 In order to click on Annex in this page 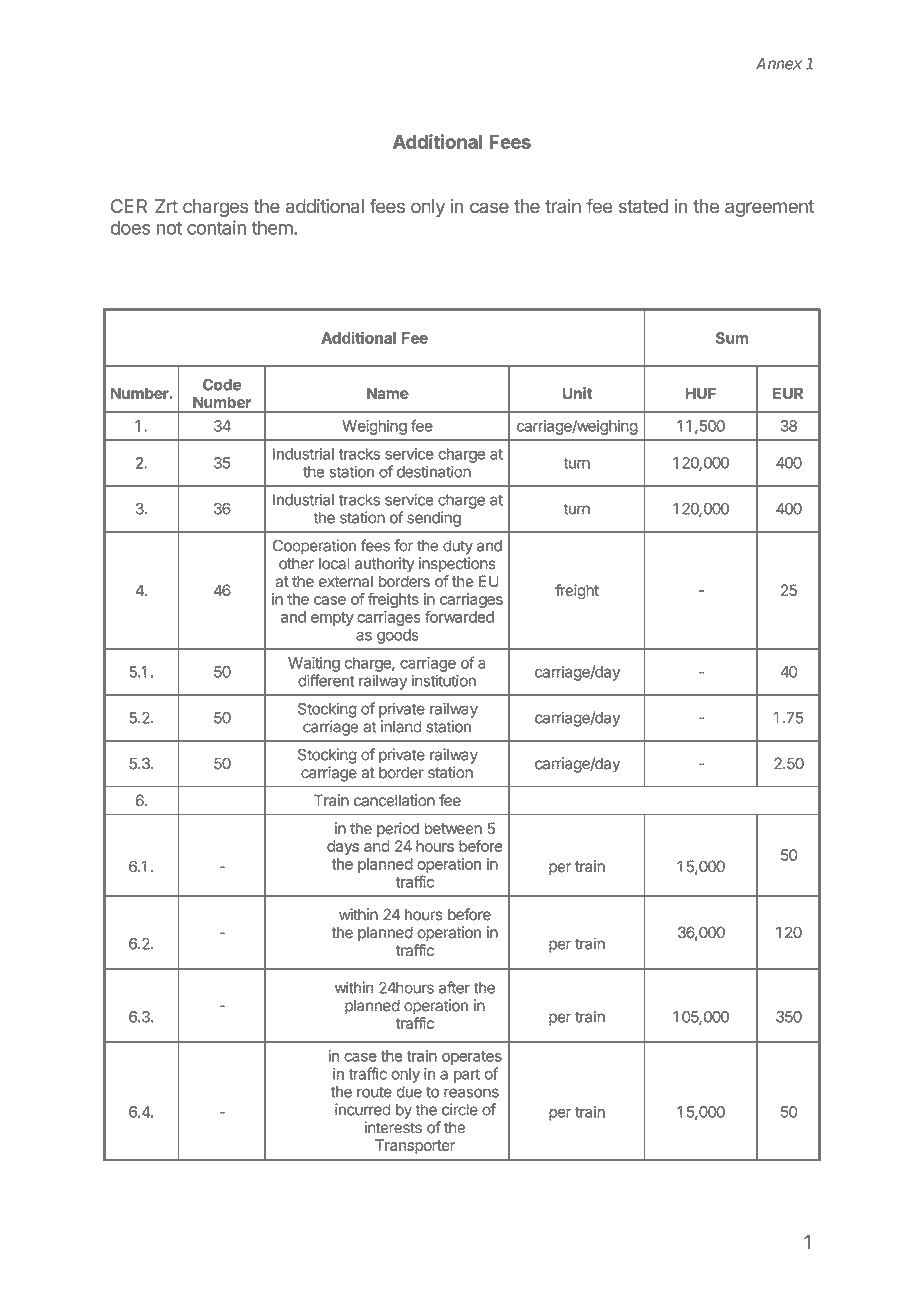, I will do `click(779, 64)`.
